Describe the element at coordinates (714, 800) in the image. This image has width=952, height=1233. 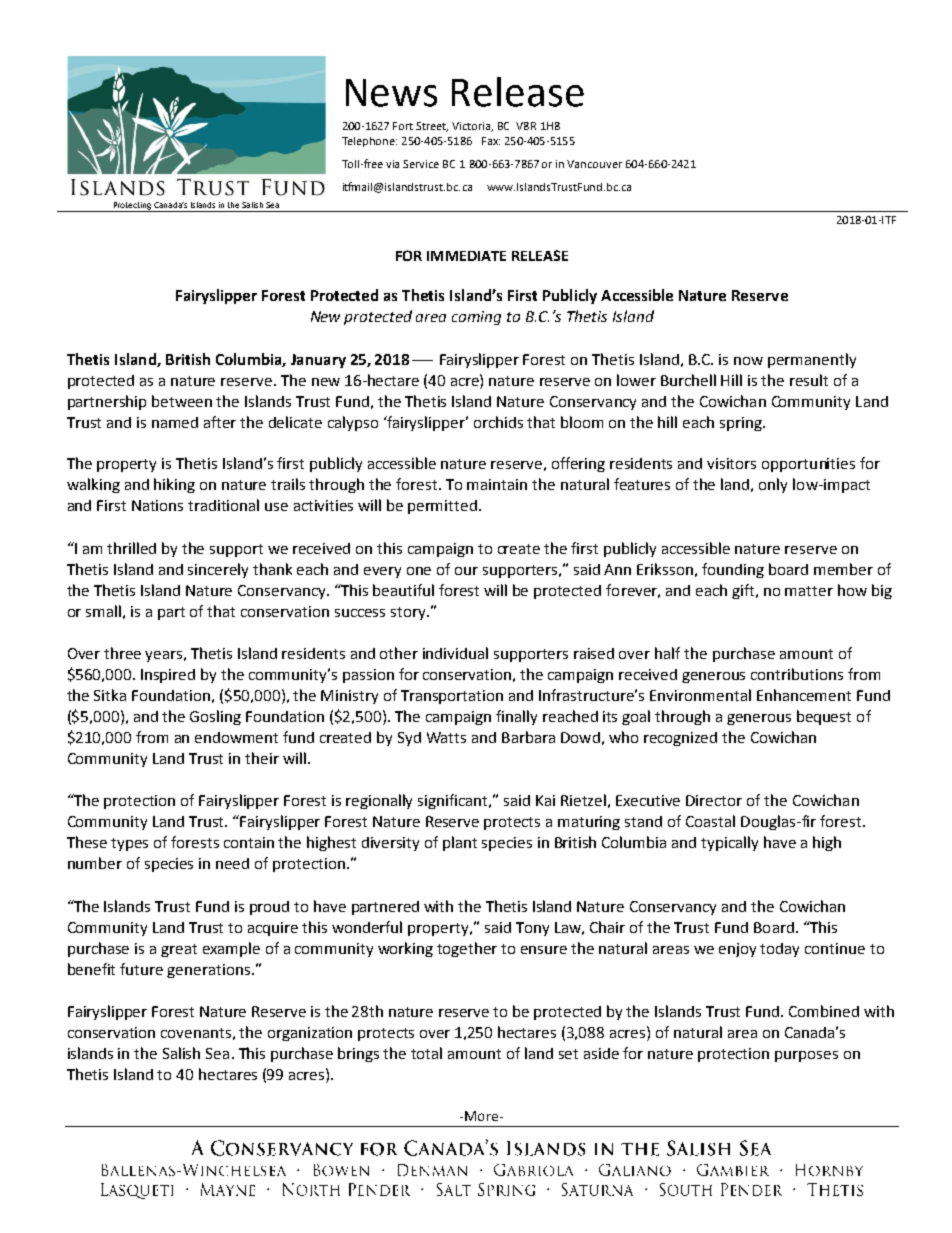
I see `Director` at that location.
